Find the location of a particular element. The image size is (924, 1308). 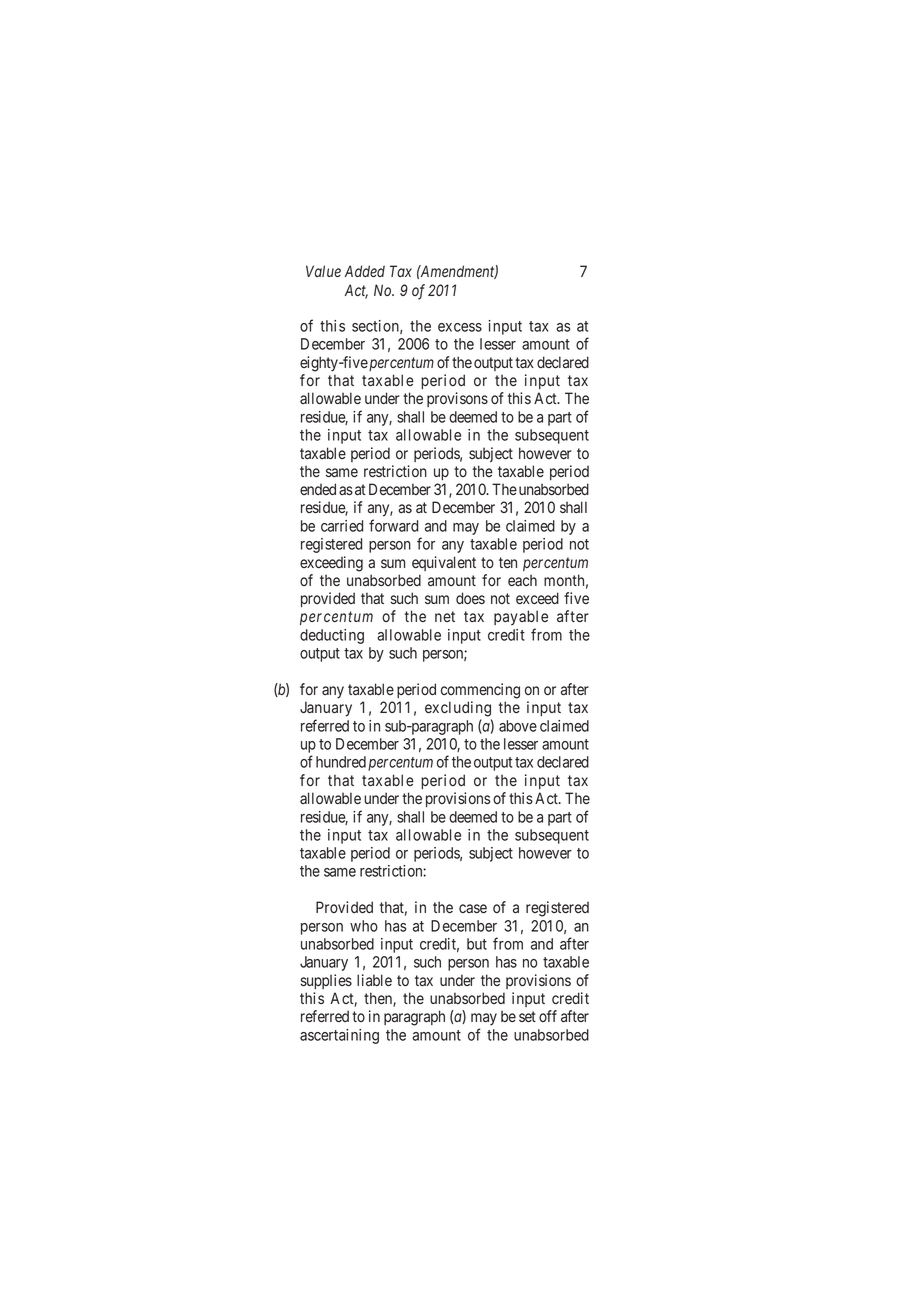

equivalent is located at coordinates (444, 563).
